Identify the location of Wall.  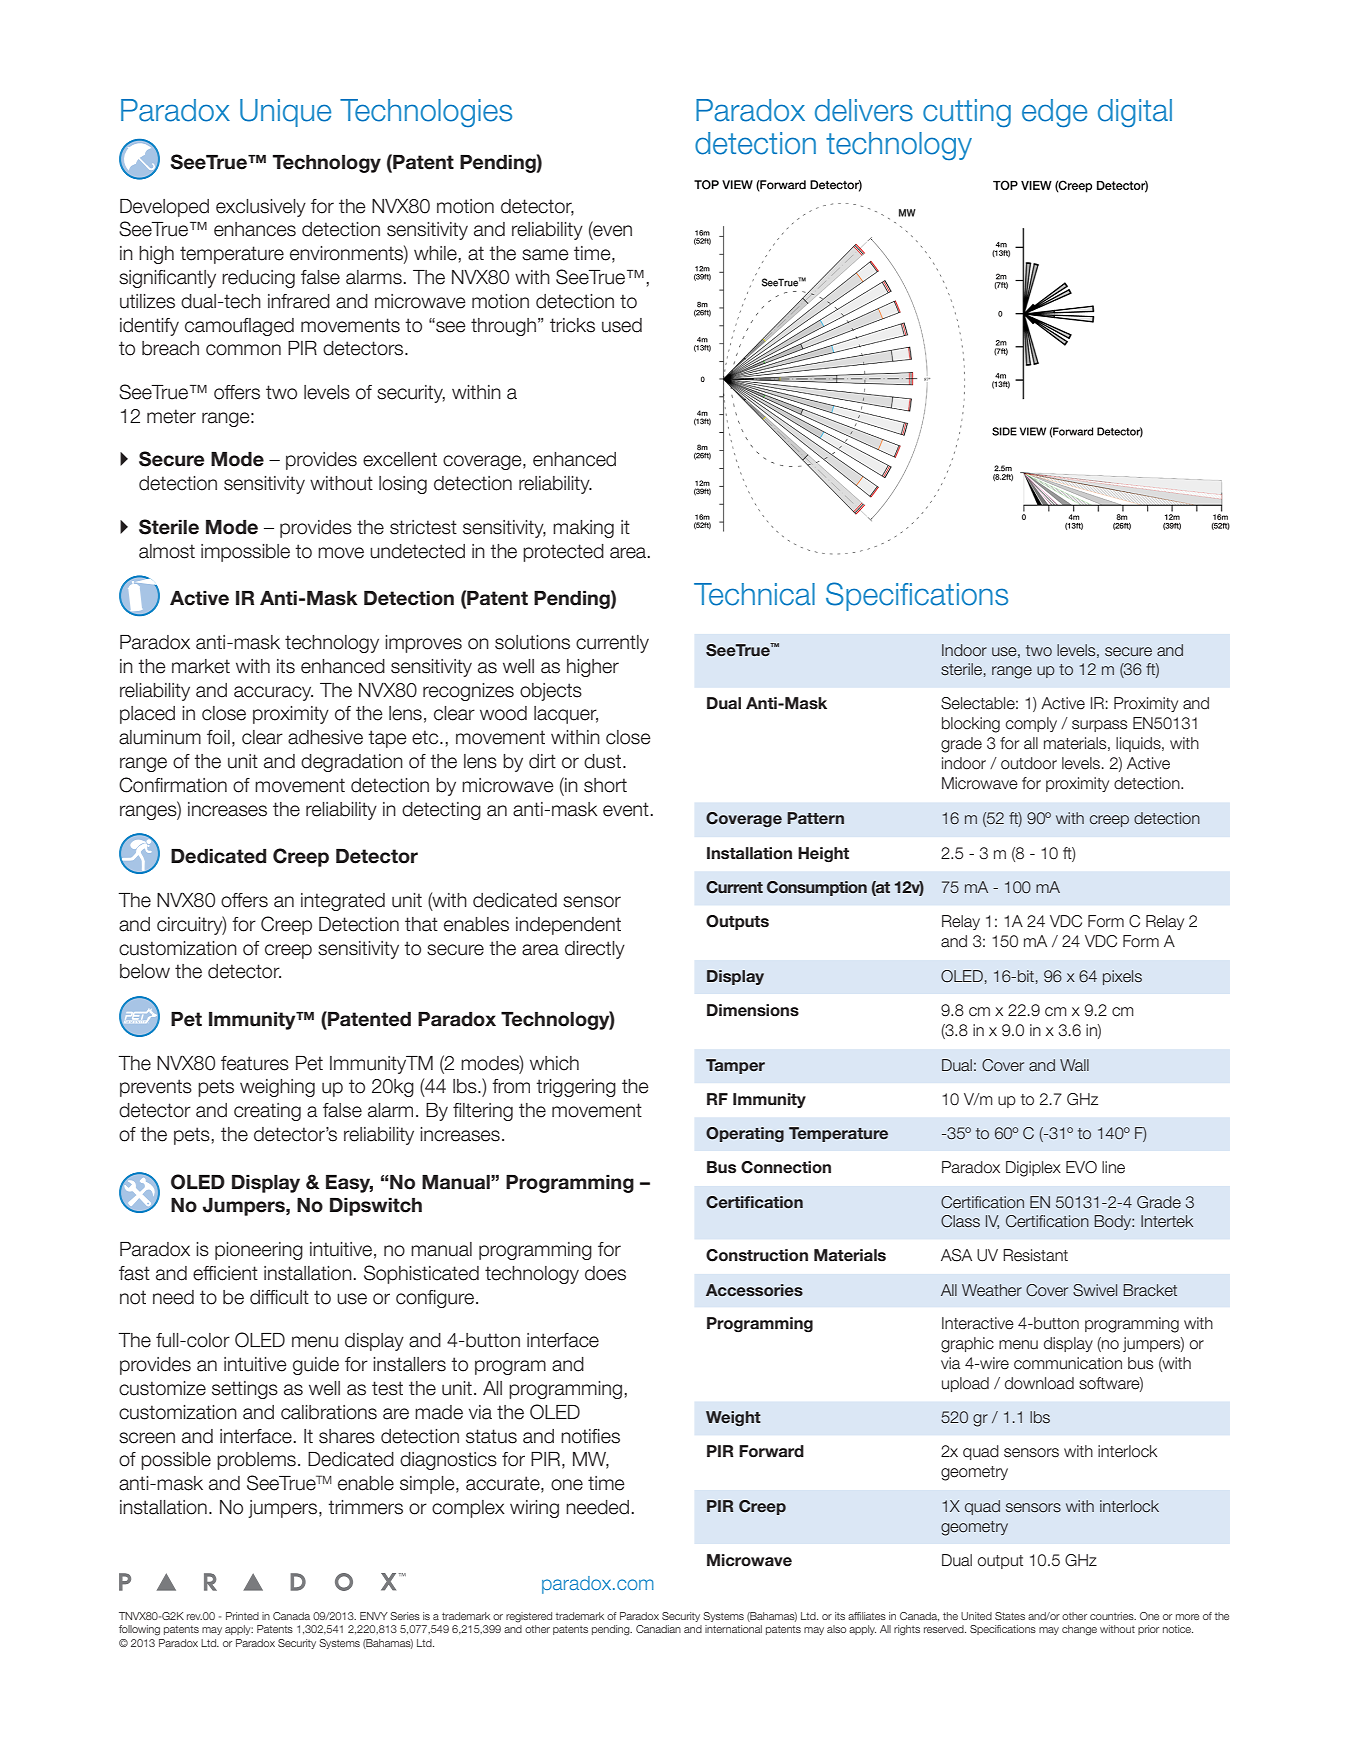
(1074, 1065).
